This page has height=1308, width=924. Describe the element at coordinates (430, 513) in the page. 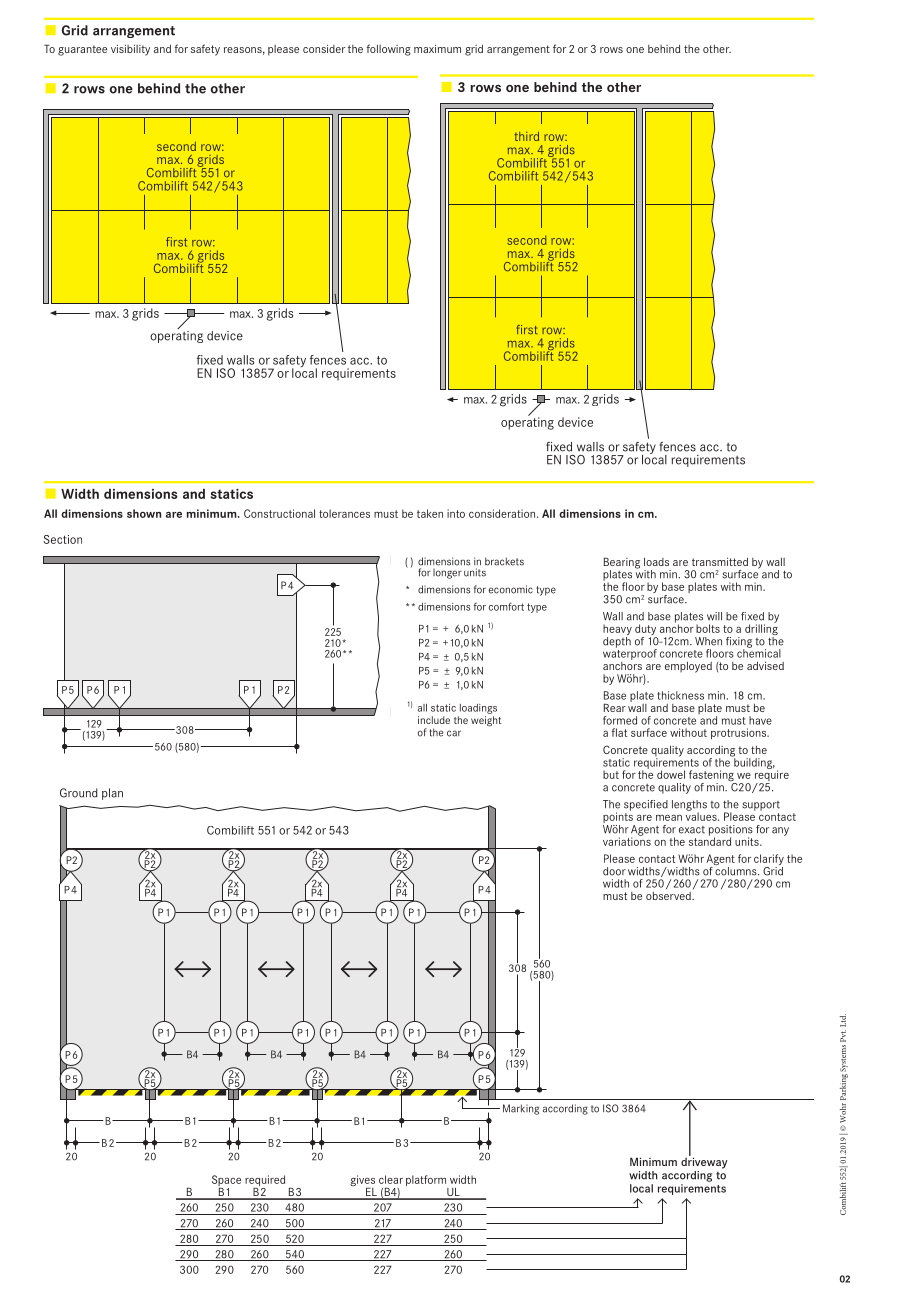

I see `taken` at that location.
